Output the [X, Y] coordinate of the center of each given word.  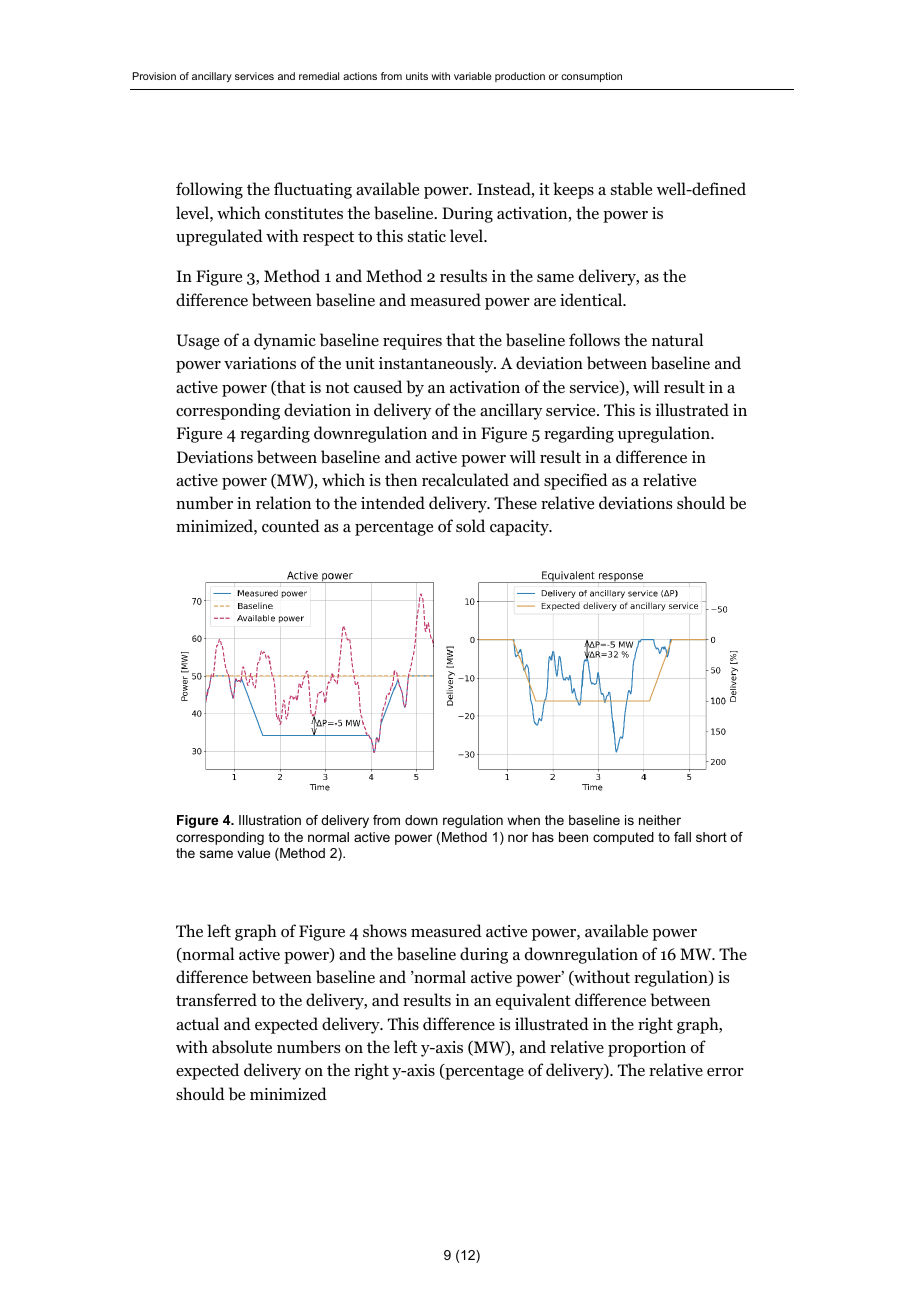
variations [260, 363]
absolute [242, 1047]
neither [660, 820]
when [523, 820]
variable [473, 76]
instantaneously [437, 364]
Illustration [270, 820]
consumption [591, 77]
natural [677, 339]
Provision [154, 76]
